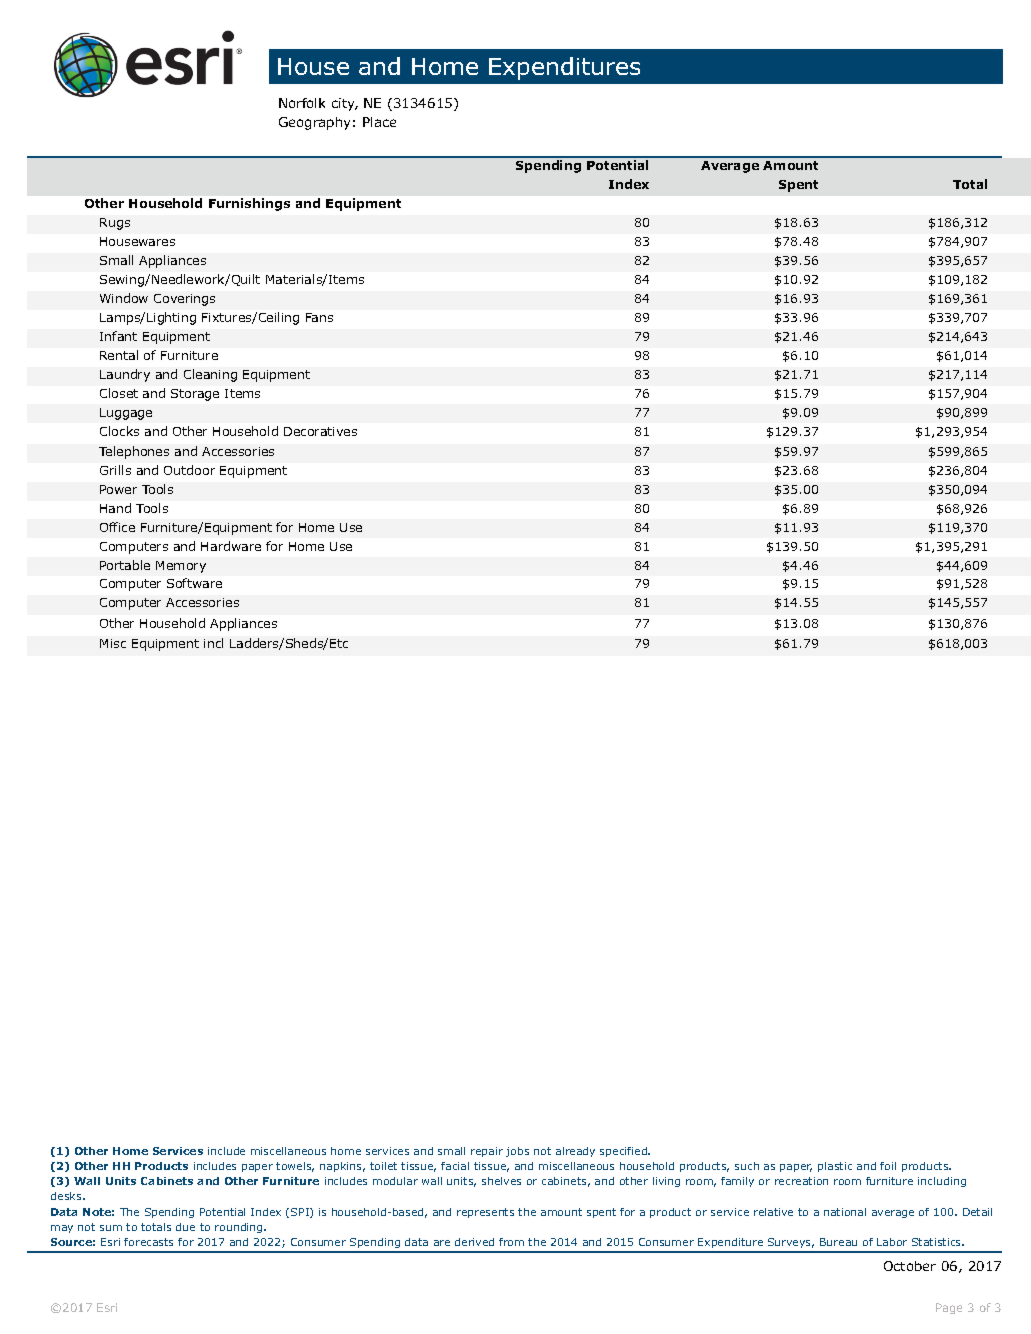 This document has height=1334, width=1031. I want to click on desks, so click(67, 1196).
